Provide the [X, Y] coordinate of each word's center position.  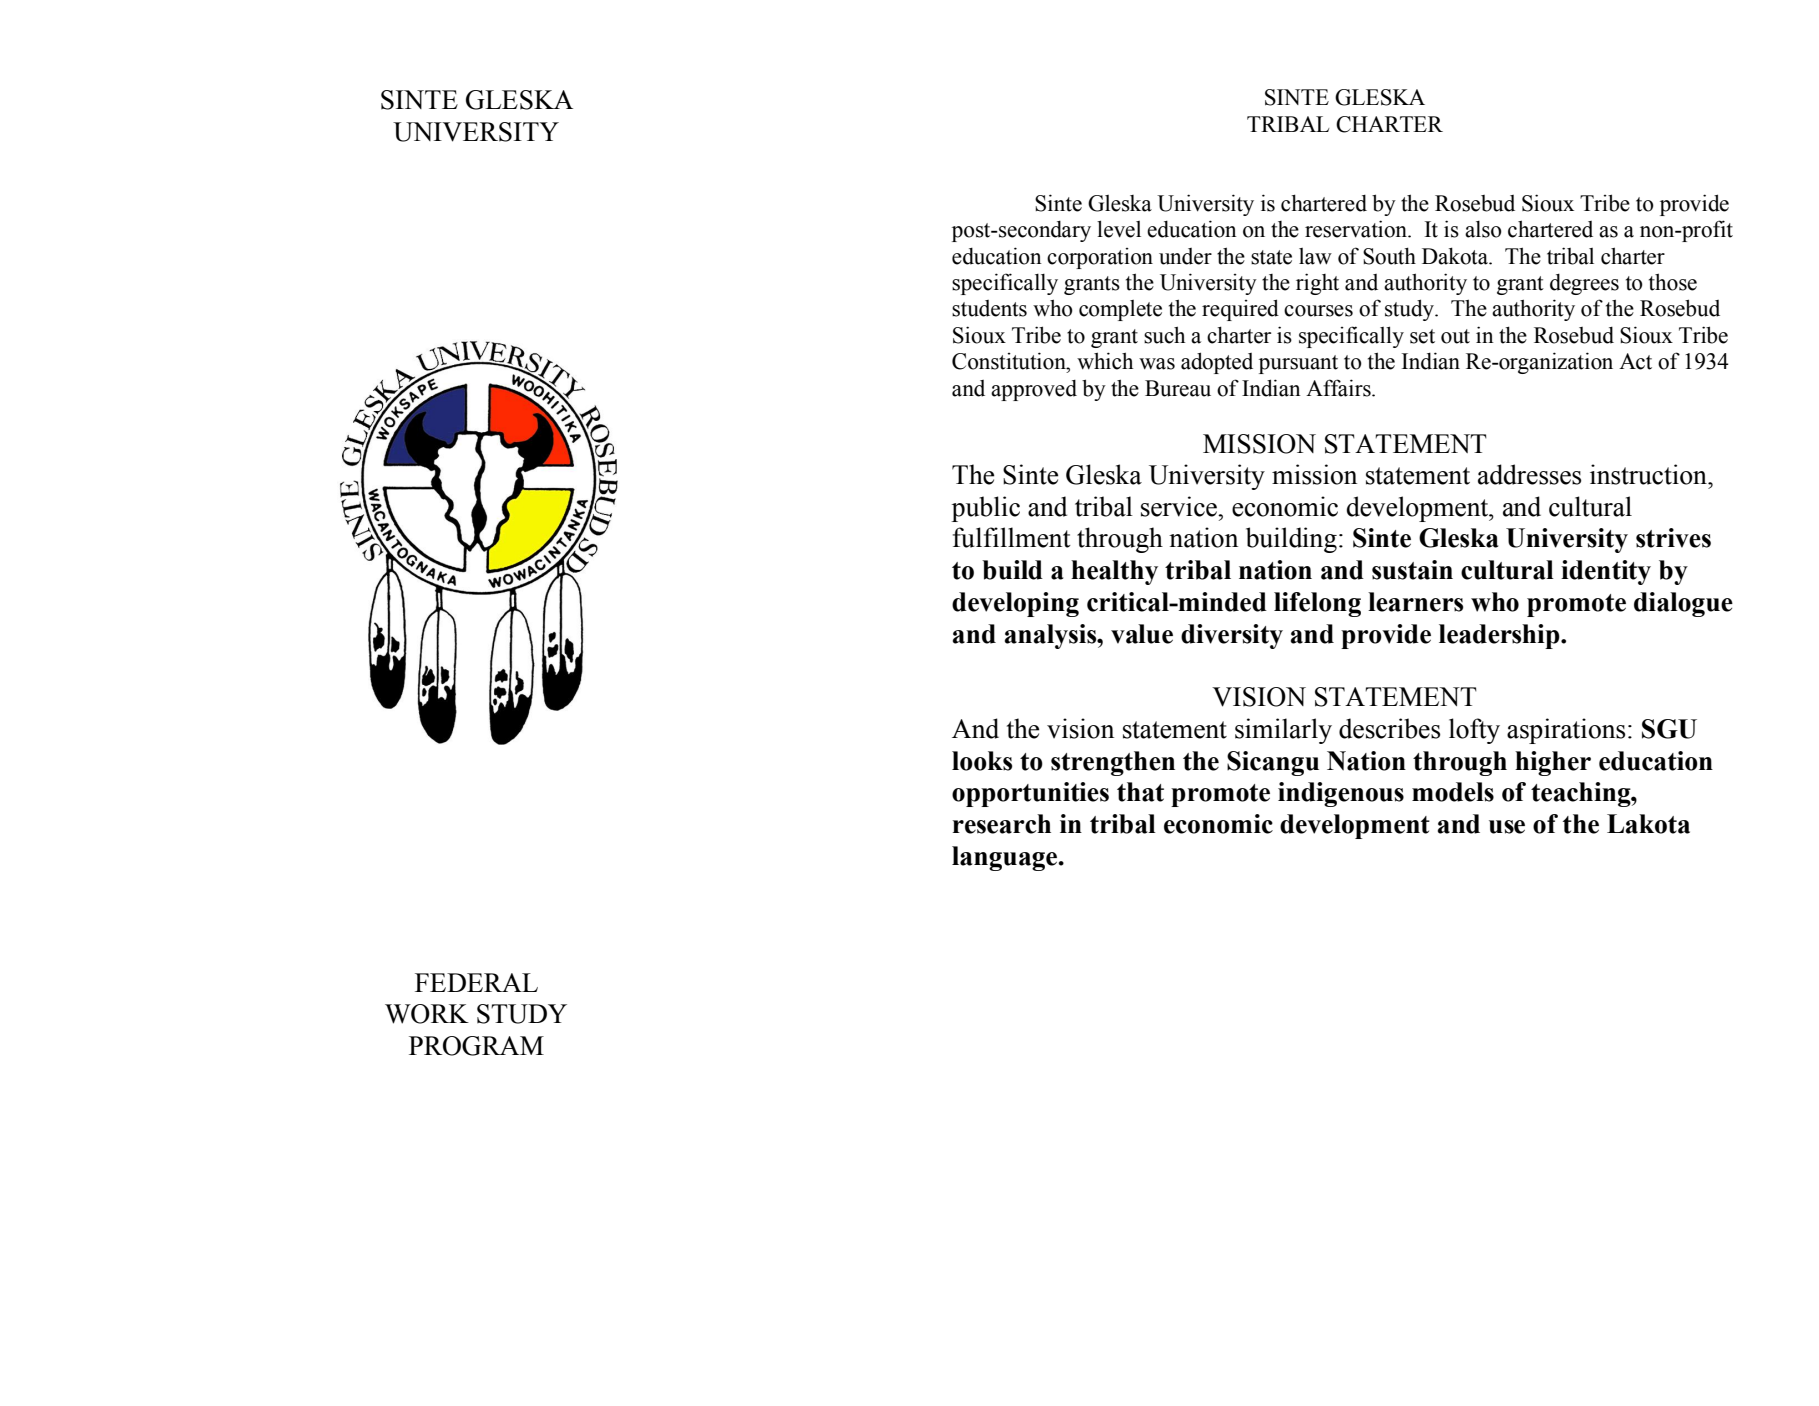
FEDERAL [476, 982]
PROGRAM [476, 1046]
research [1002, 824]
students [989, 308]
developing [1015, 604]
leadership [1500, 636]
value [1142, 634]
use [1507, 827]
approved [1034, 390]
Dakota [1456, 256]
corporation [1100, 258]
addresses [1529, 474]
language [1006, 858]
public [985, 509]
